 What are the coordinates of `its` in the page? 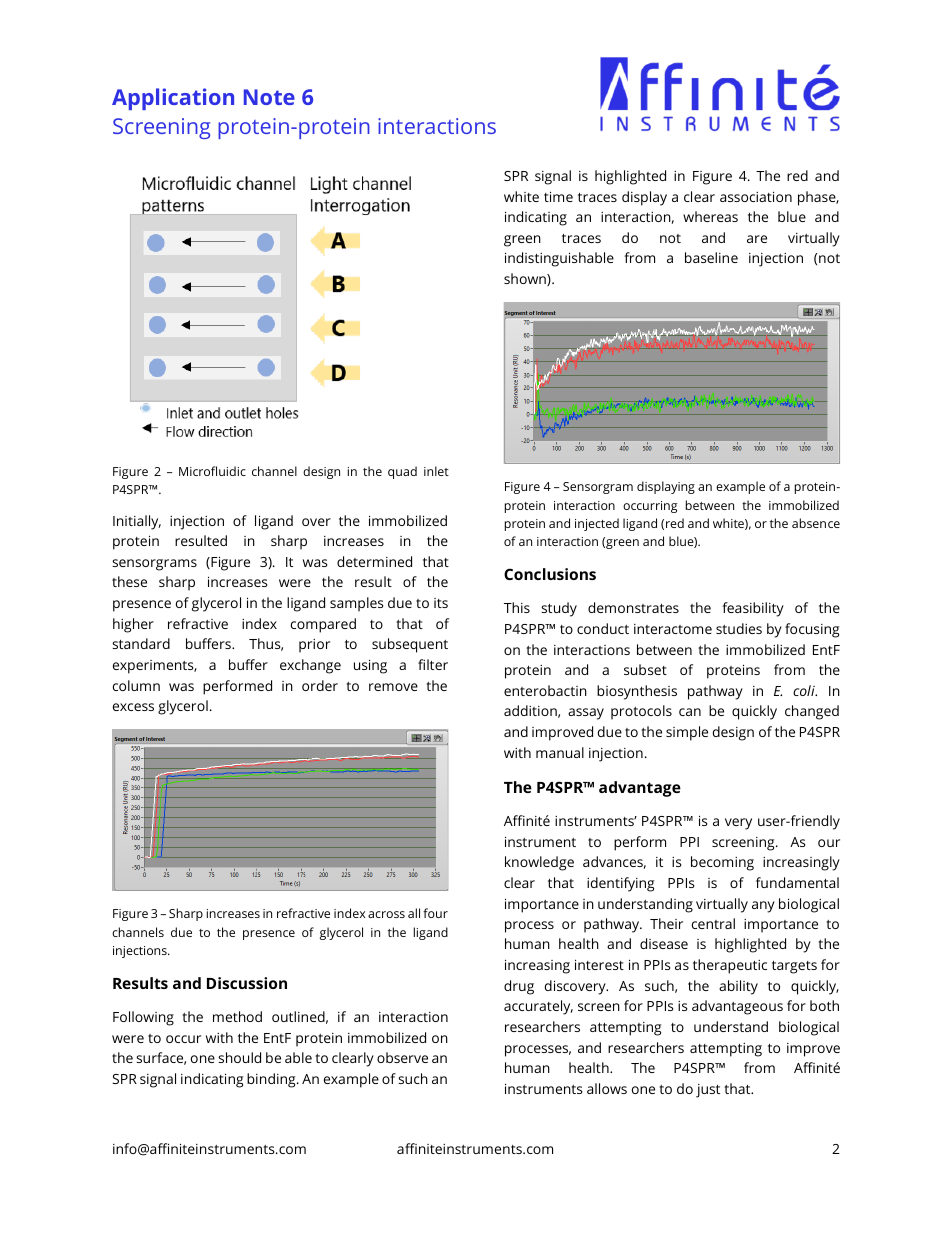 It's located at (441, 603).
